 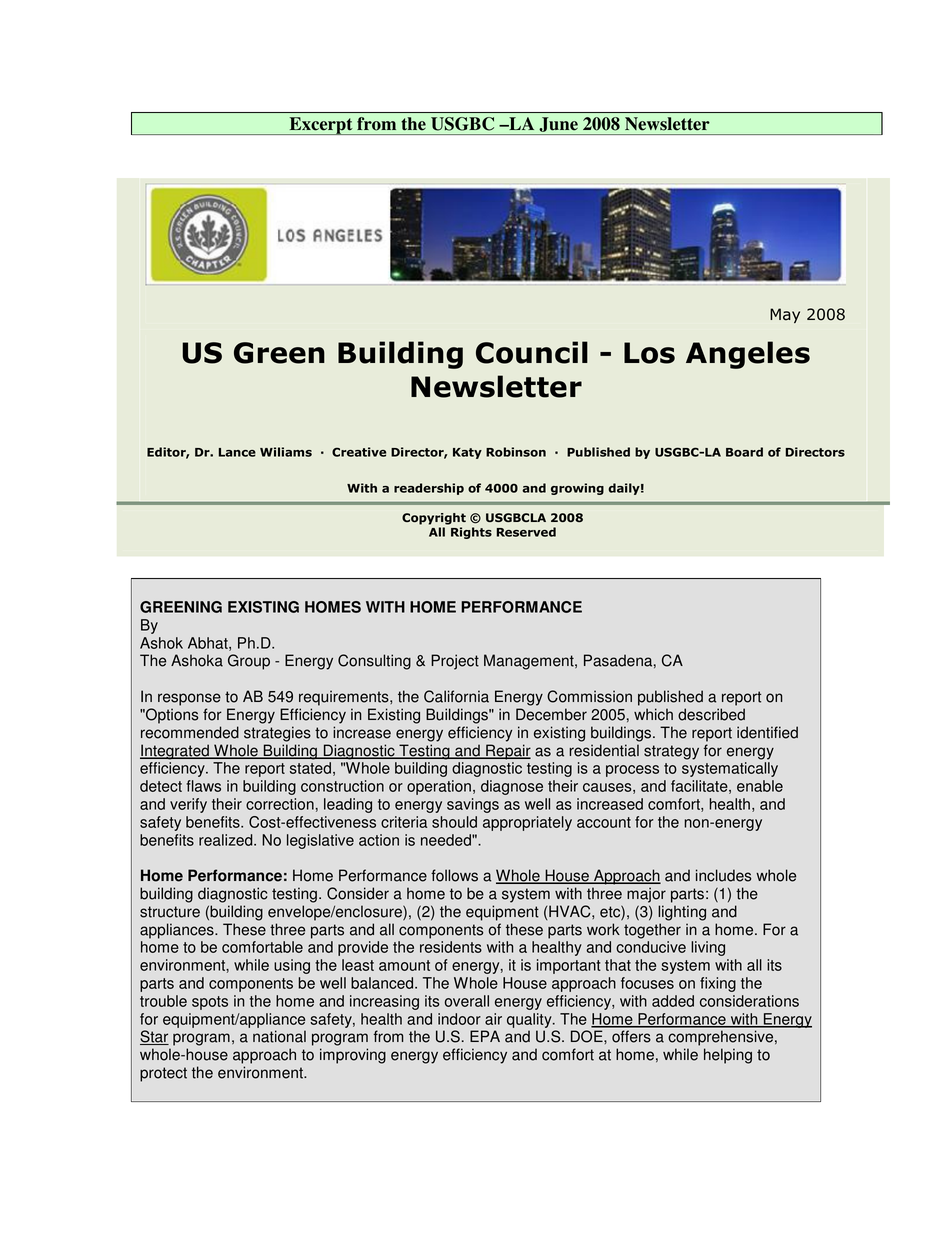 I want to click on Council, so click(x=532, y=352).
